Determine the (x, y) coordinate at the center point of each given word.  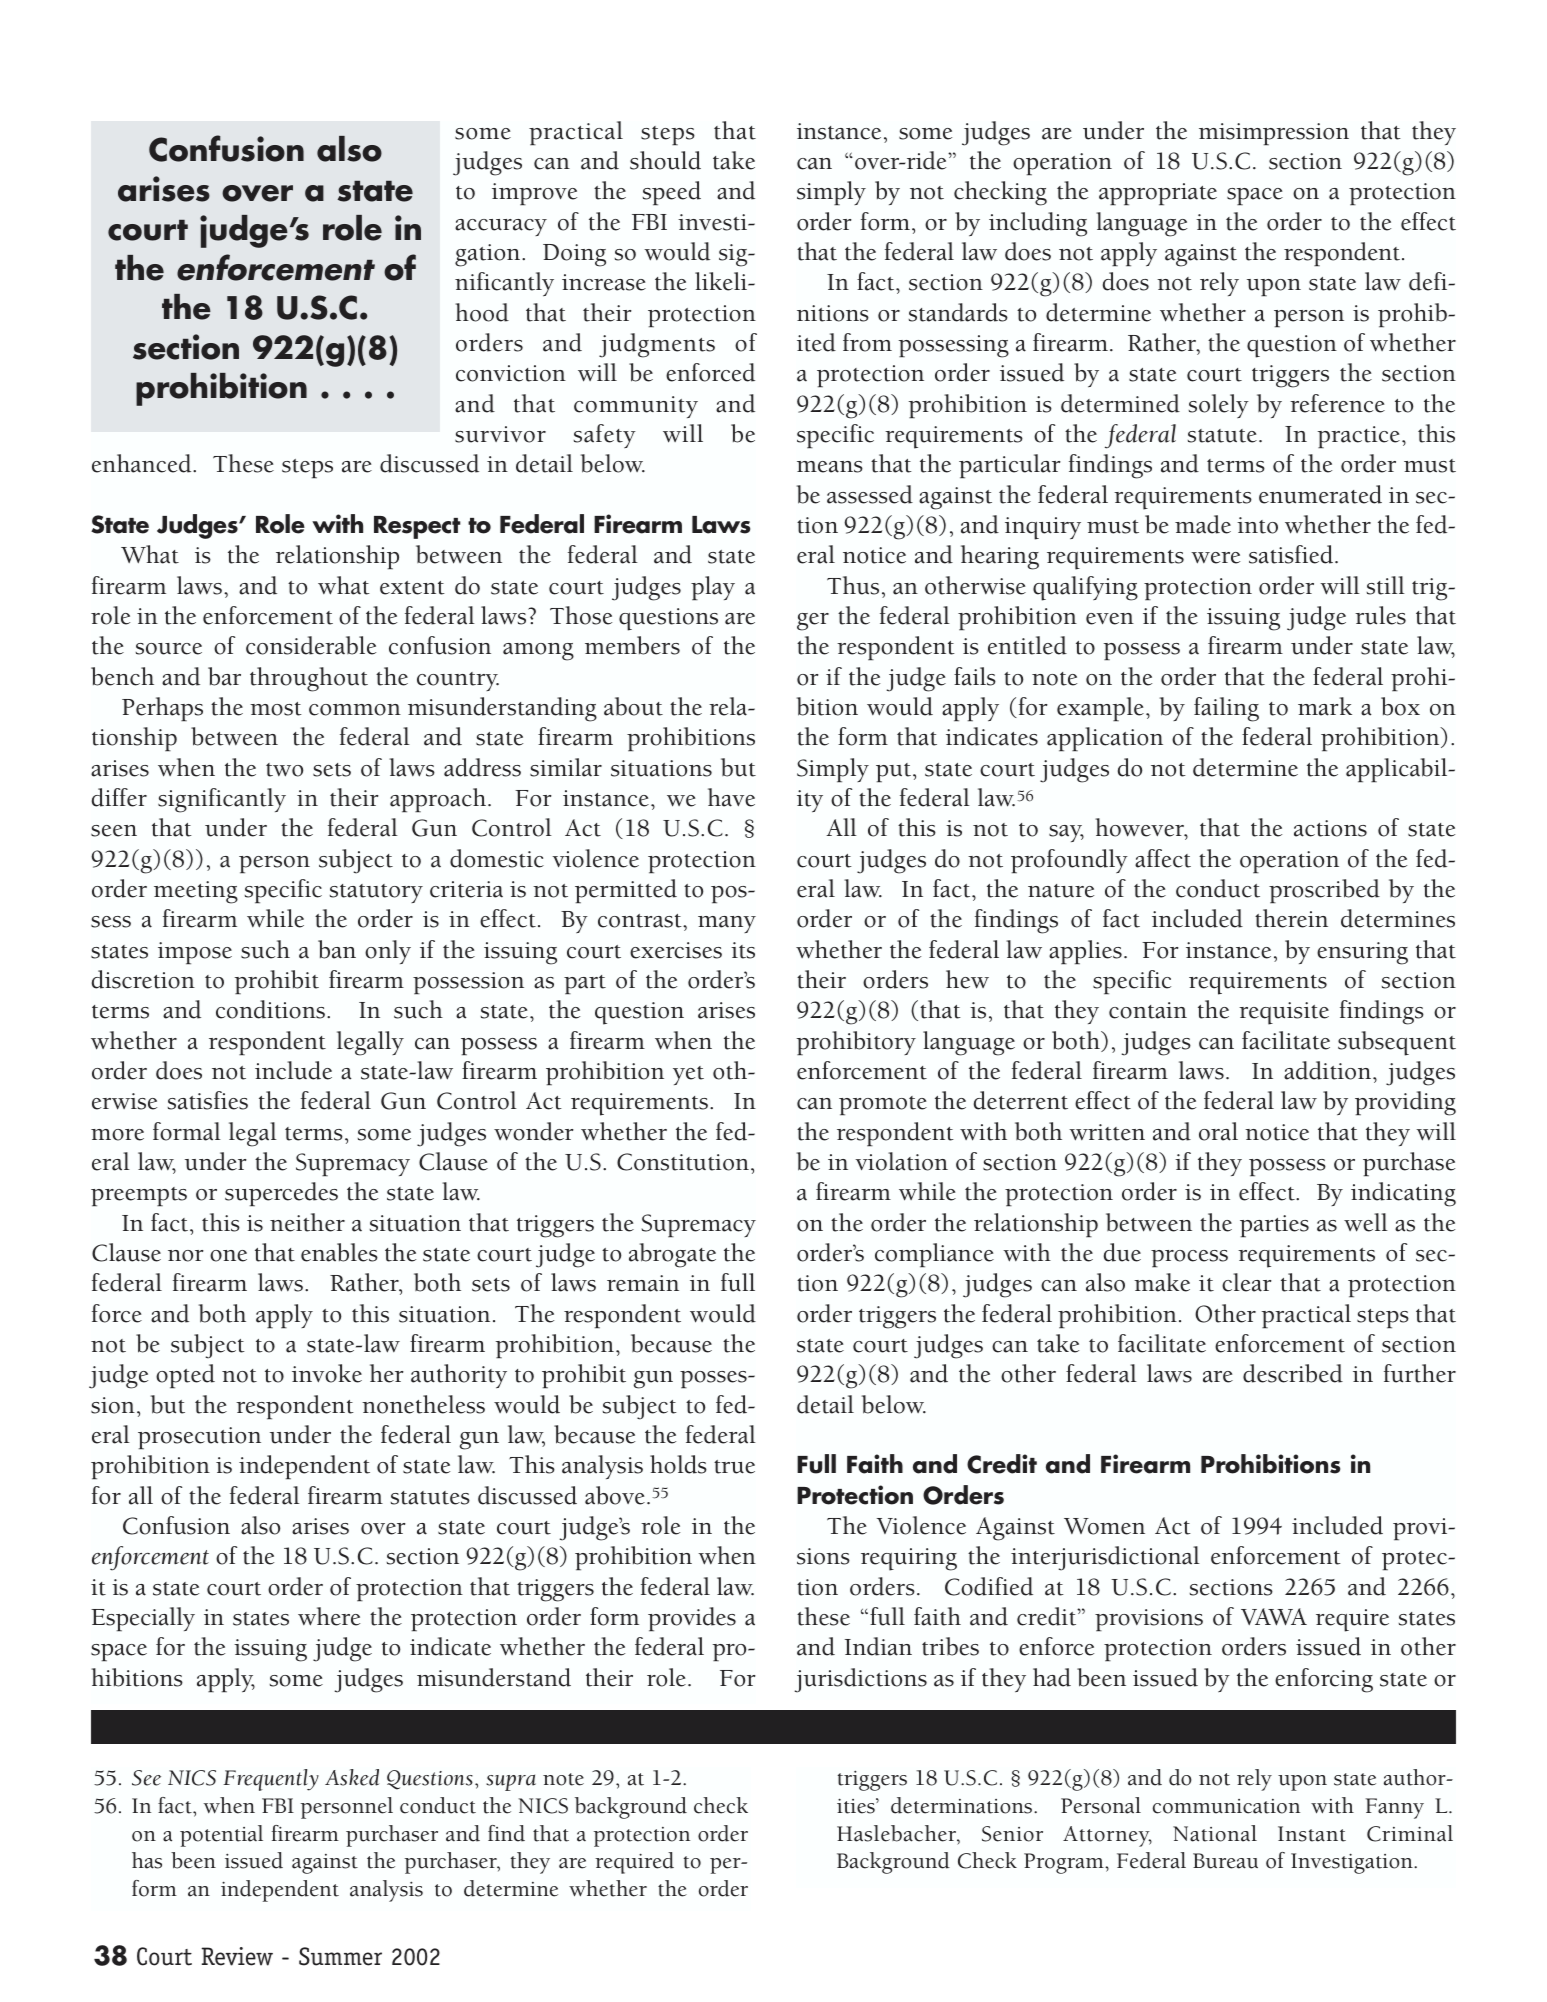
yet (688, 1075)
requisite (1284, 1013)
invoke (327, 1373)
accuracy (501, 227)
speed (672, 193)
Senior (1012, 1834)
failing (1226, 709)
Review (237, 1956)
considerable (311, 645)
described (1293, 1373)
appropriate (1158, 194)
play (713, 588)
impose (195, 953)
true (734, 1467)
